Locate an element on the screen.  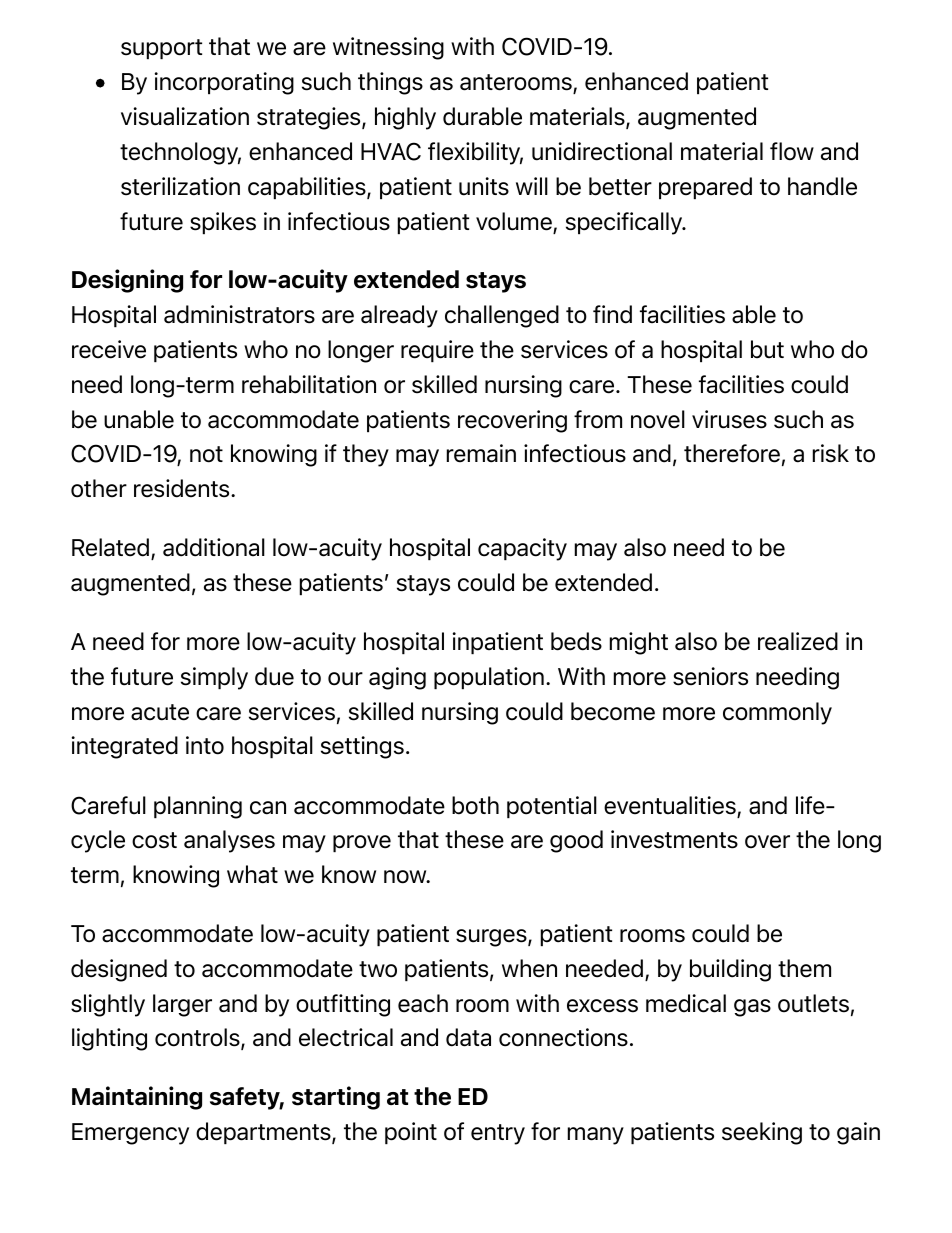
additional is located at coordinates (214, 547).
